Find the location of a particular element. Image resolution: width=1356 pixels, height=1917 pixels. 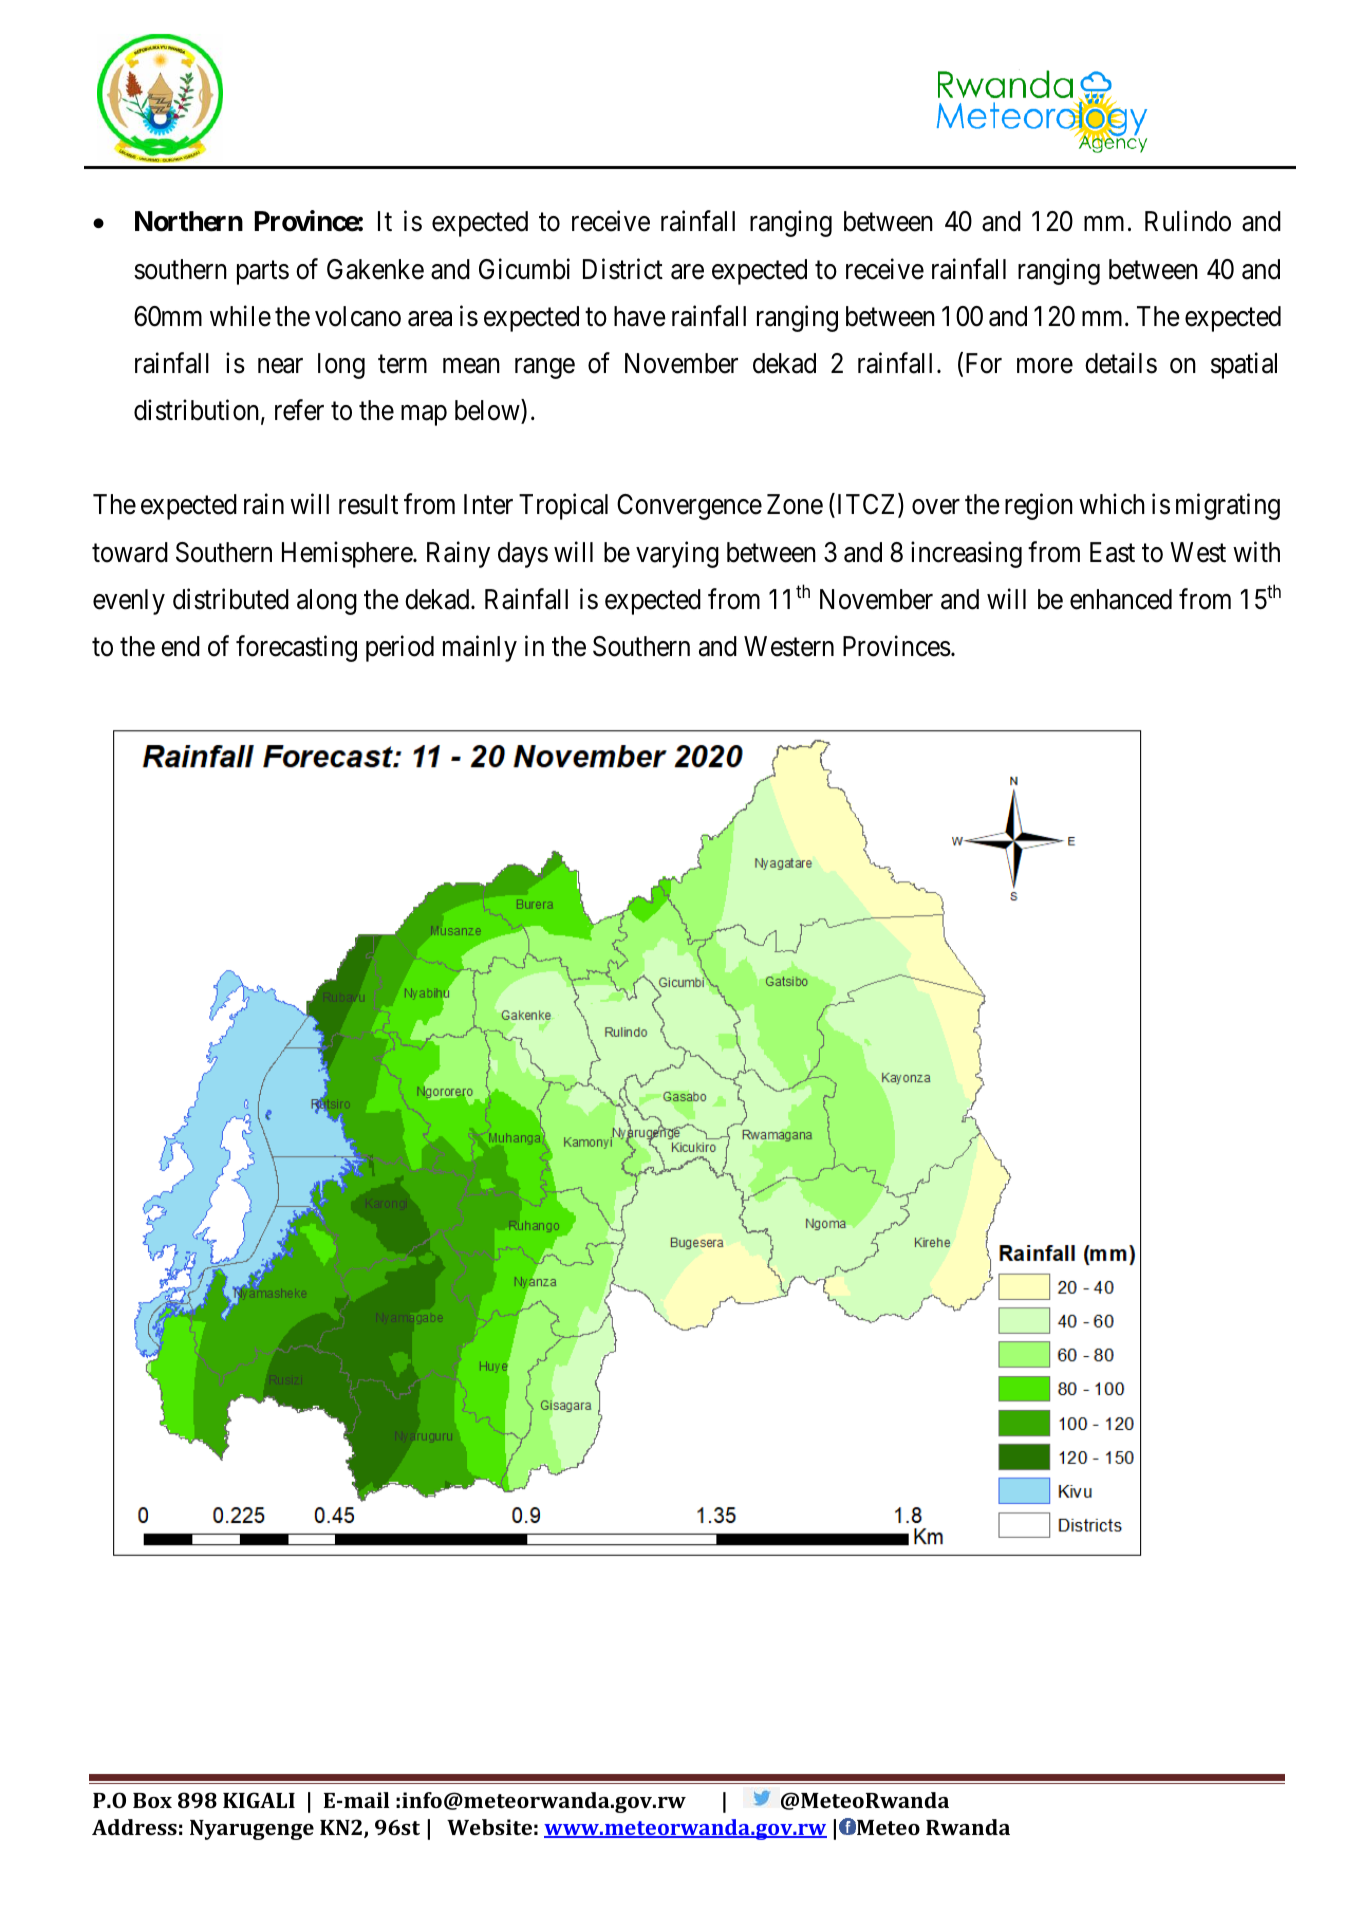

more is located at coordinates (1045, 366).
